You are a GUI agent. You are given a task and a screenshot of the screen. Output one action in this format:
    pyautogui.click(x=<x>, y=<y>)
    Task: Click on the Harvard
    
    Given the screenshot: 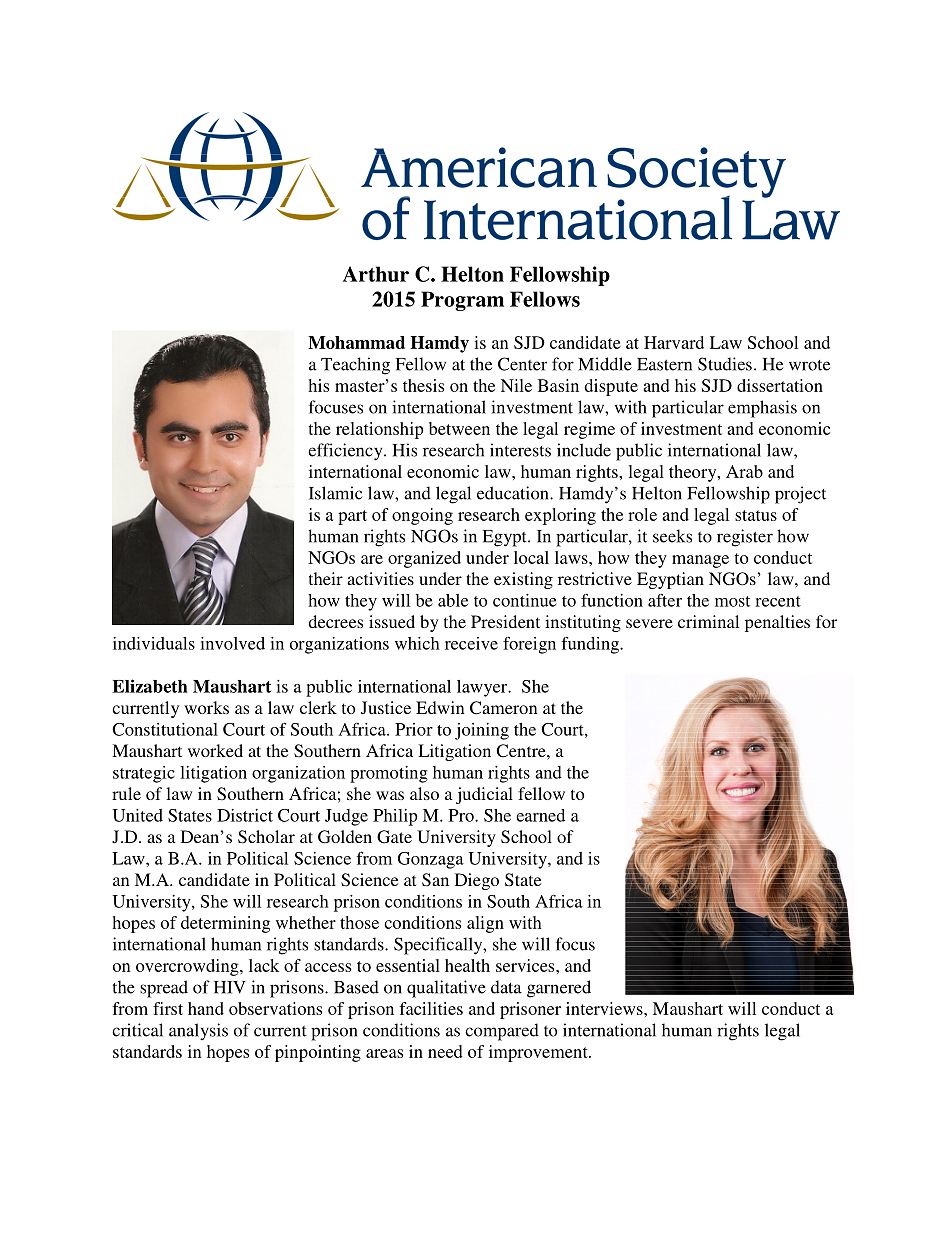 What is the action you would take?
    pyautogui.click(x=674, y=342)
